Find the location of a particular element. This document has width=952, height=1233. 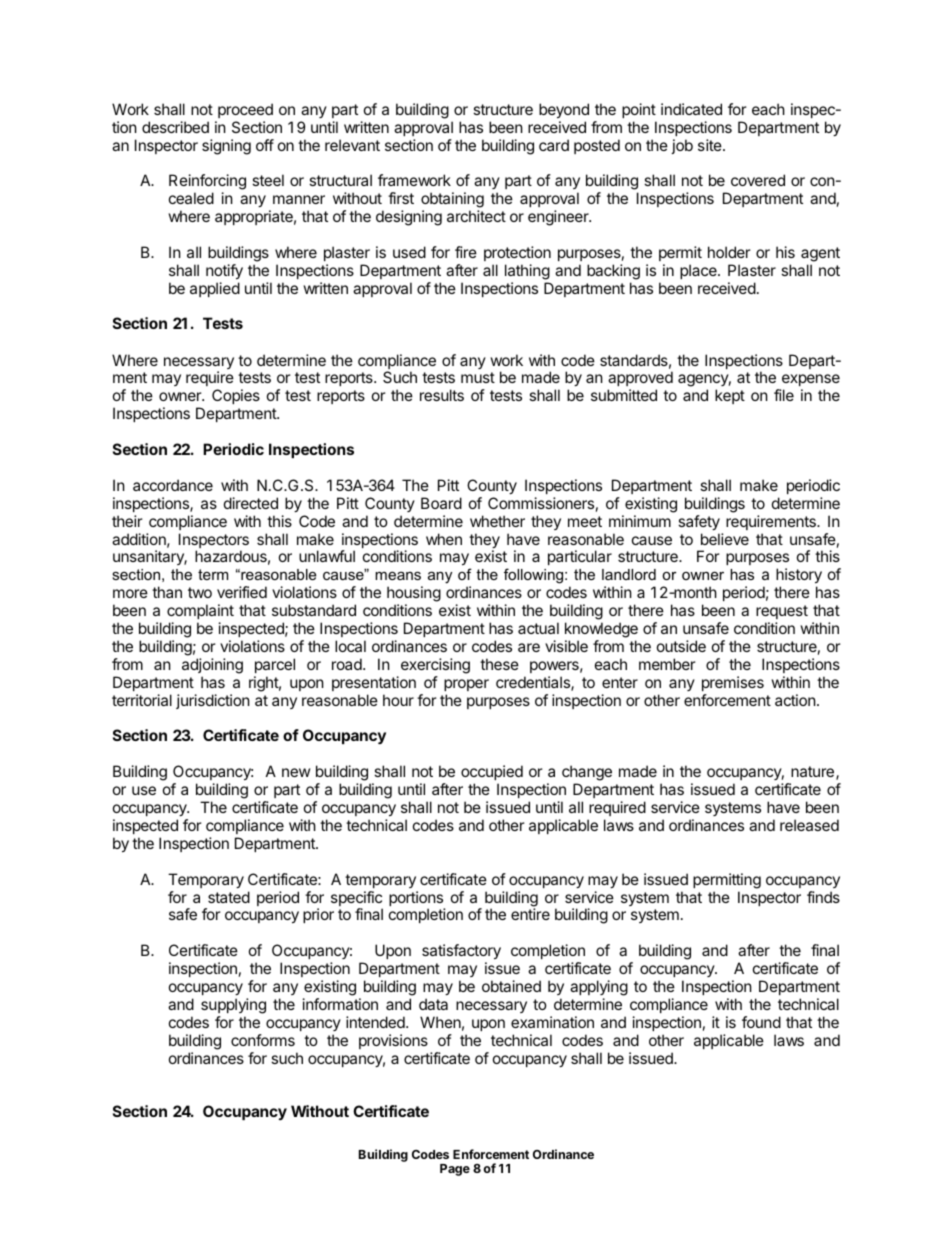

proceed is located at coordinates (245, 110).
